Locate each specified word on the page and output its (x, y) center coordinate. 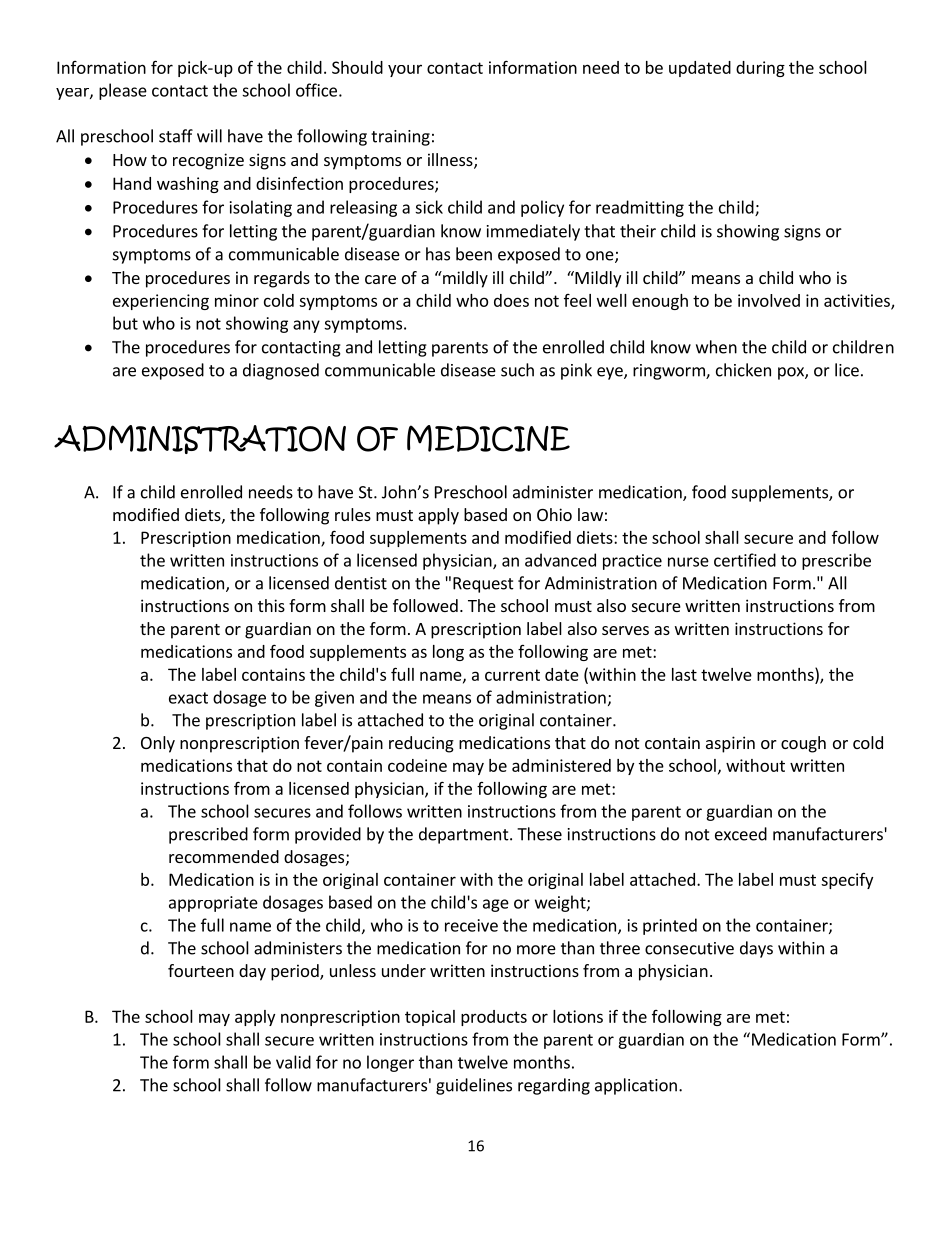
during (760, 69)
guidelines (474, 1086)
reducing (421, 744)
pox (792, 373)
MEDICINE (488, 438)
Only (158, 744)
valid (293, 1062)
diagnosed (281, 371)
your (405, 71)
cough (803, 744)
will (209, 136)
